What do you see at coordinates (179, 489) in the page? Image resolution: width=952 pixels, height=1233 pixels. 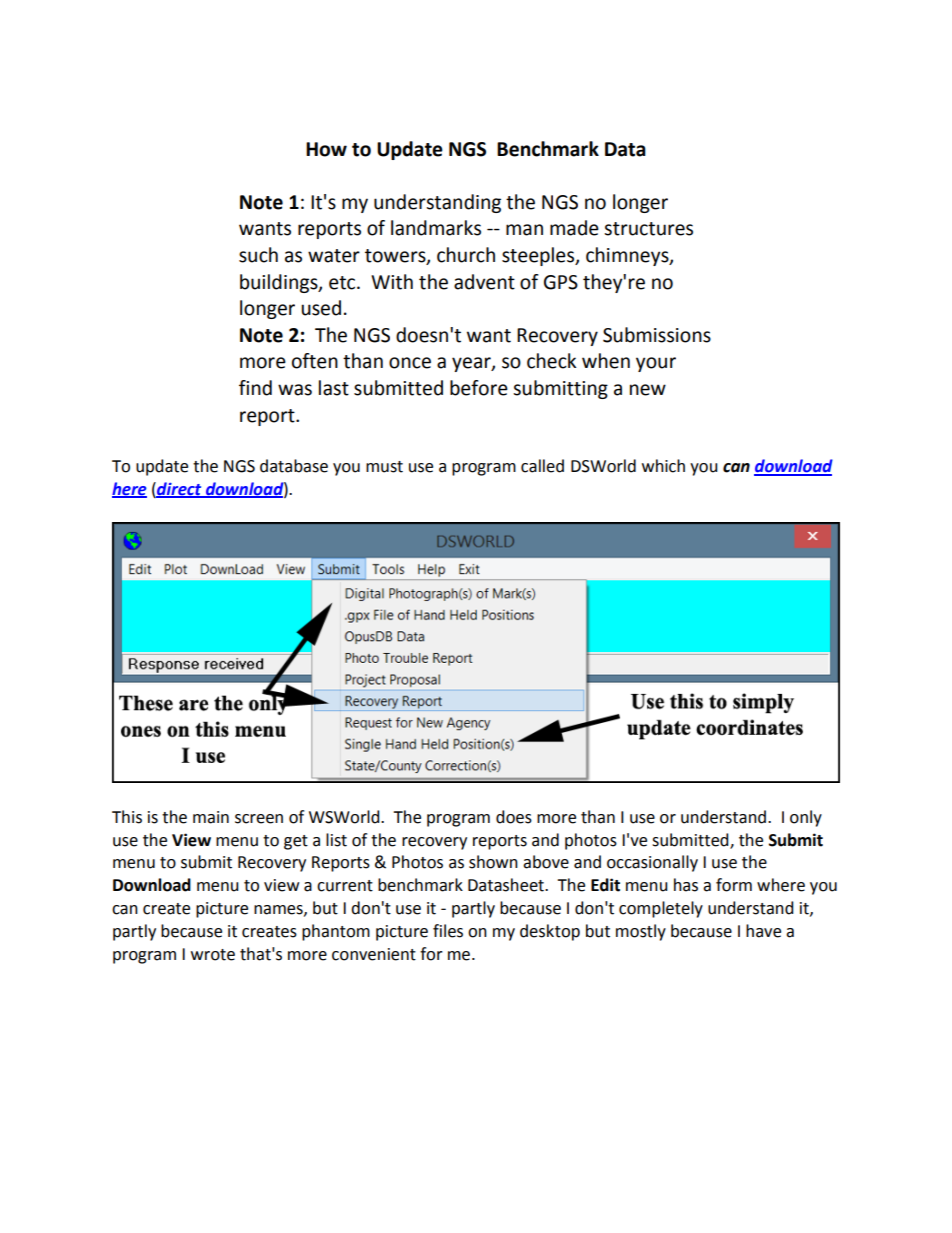 I see `direct` at bounding box center [179, 489].
